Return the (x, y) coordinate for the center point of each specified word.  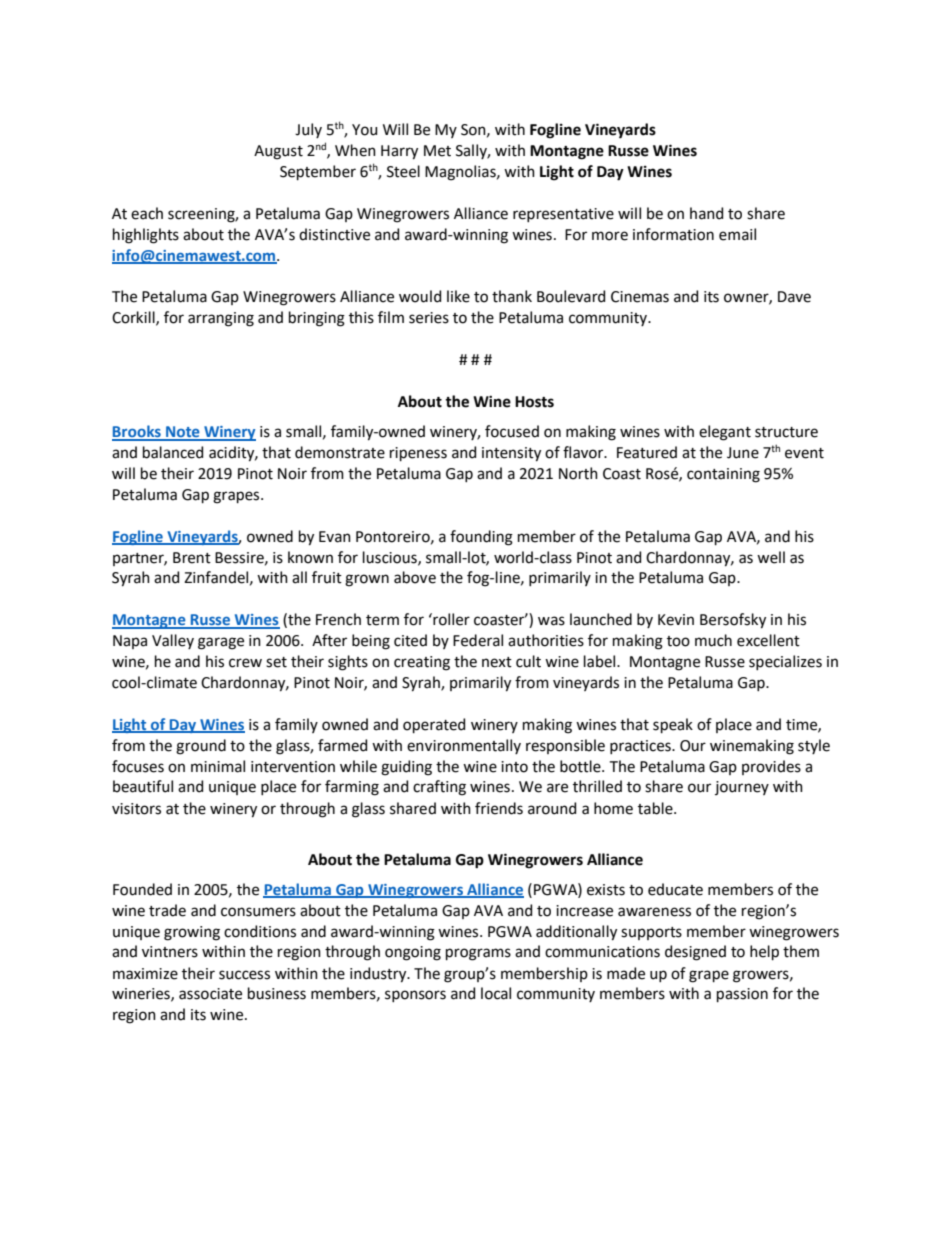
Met (437, 151)
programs (478, 954)
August (278, 152)
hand (706, 213)
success (244, 975)
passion (742, 995)
